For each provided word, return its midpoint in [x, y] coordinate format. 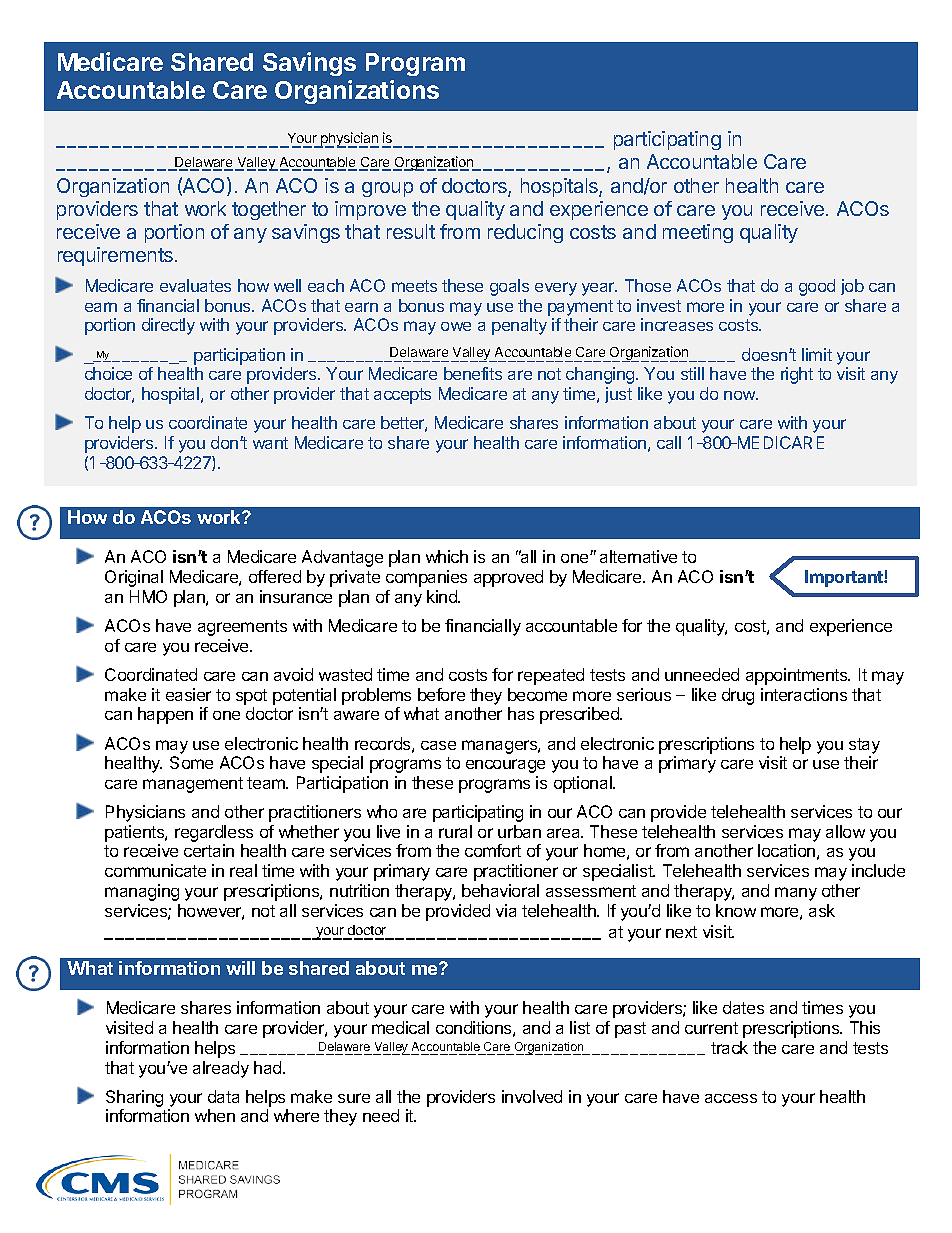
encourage [505, 766]
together [269, 210]
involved [532, 1096]
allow [845, 831]
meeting [698, 233]
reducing [525, 233]
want [270, 443]
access [731, 1098]
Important [845, 578]
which [447, 556]
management [193, 785]
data [223, 1096]
